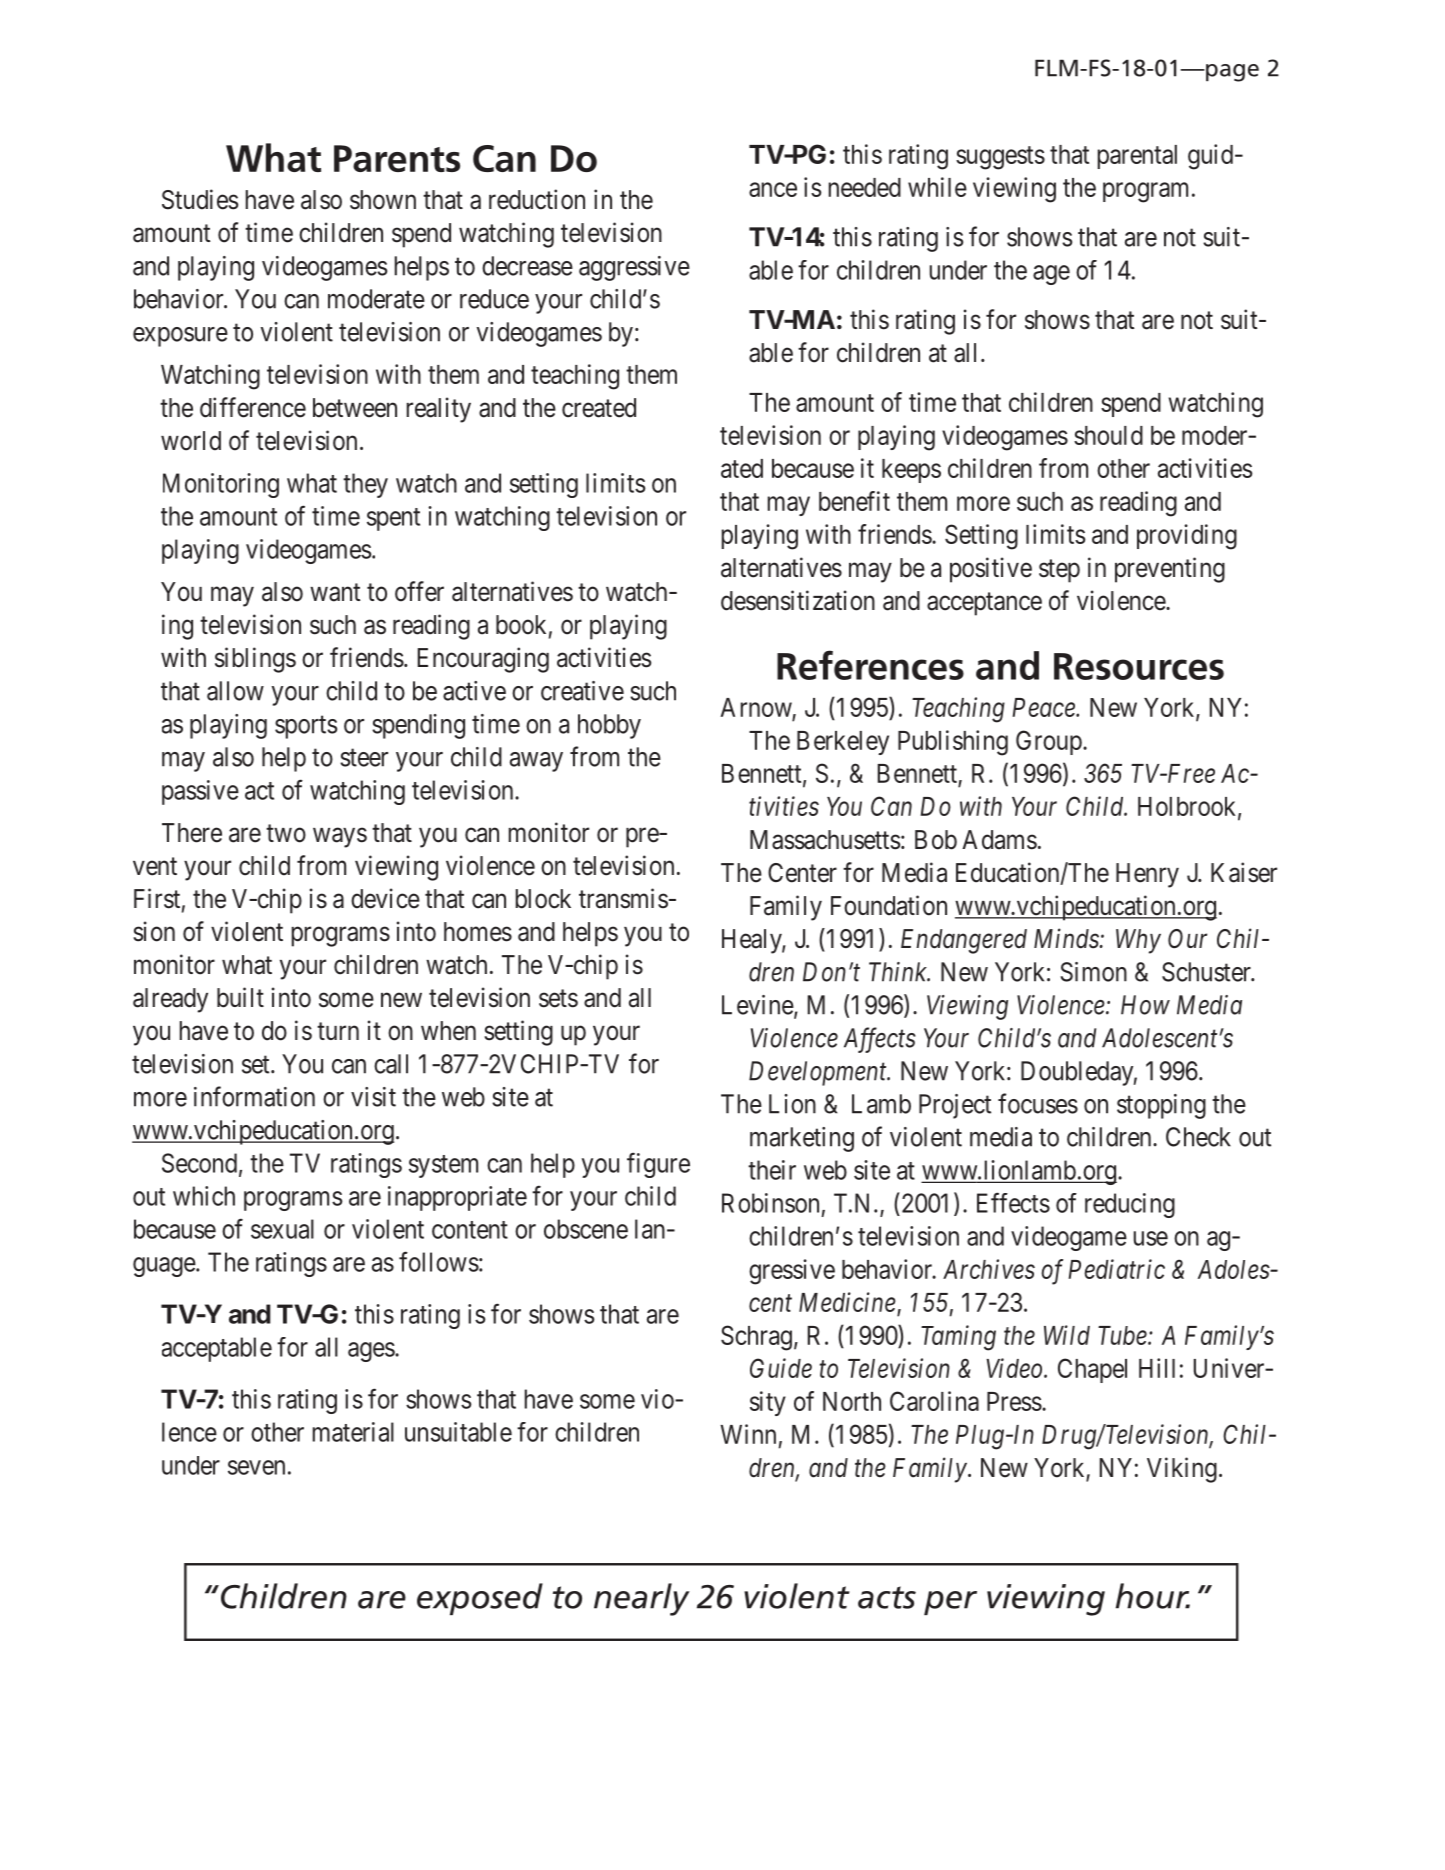 This image has width=1445, height=1870. What do you see at coordinates (1130, 1205) in the image?
I see `reducing` at bounding box center [1130, 1205].
